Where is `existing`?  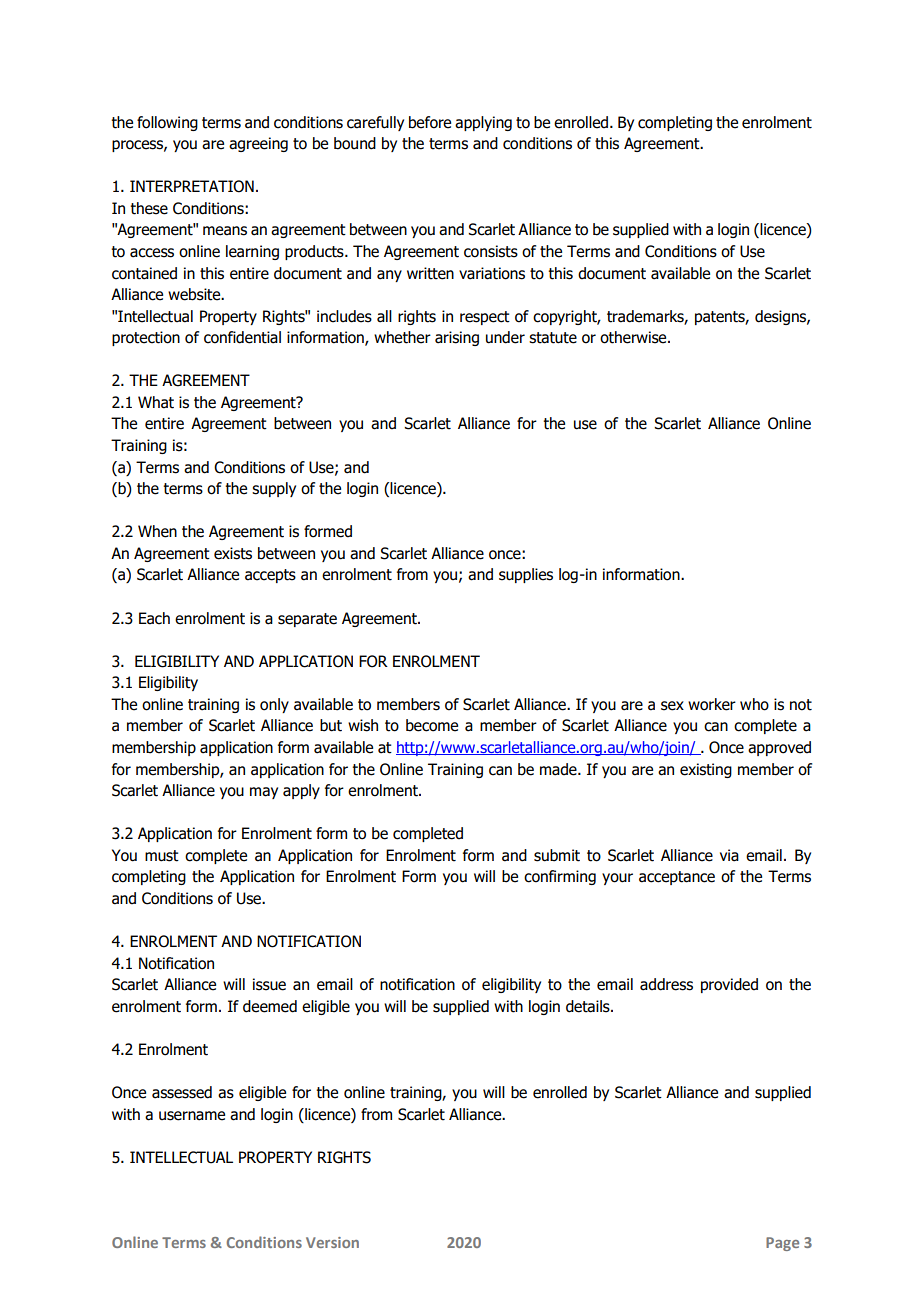
existing is located at coordinates (706, 770).
